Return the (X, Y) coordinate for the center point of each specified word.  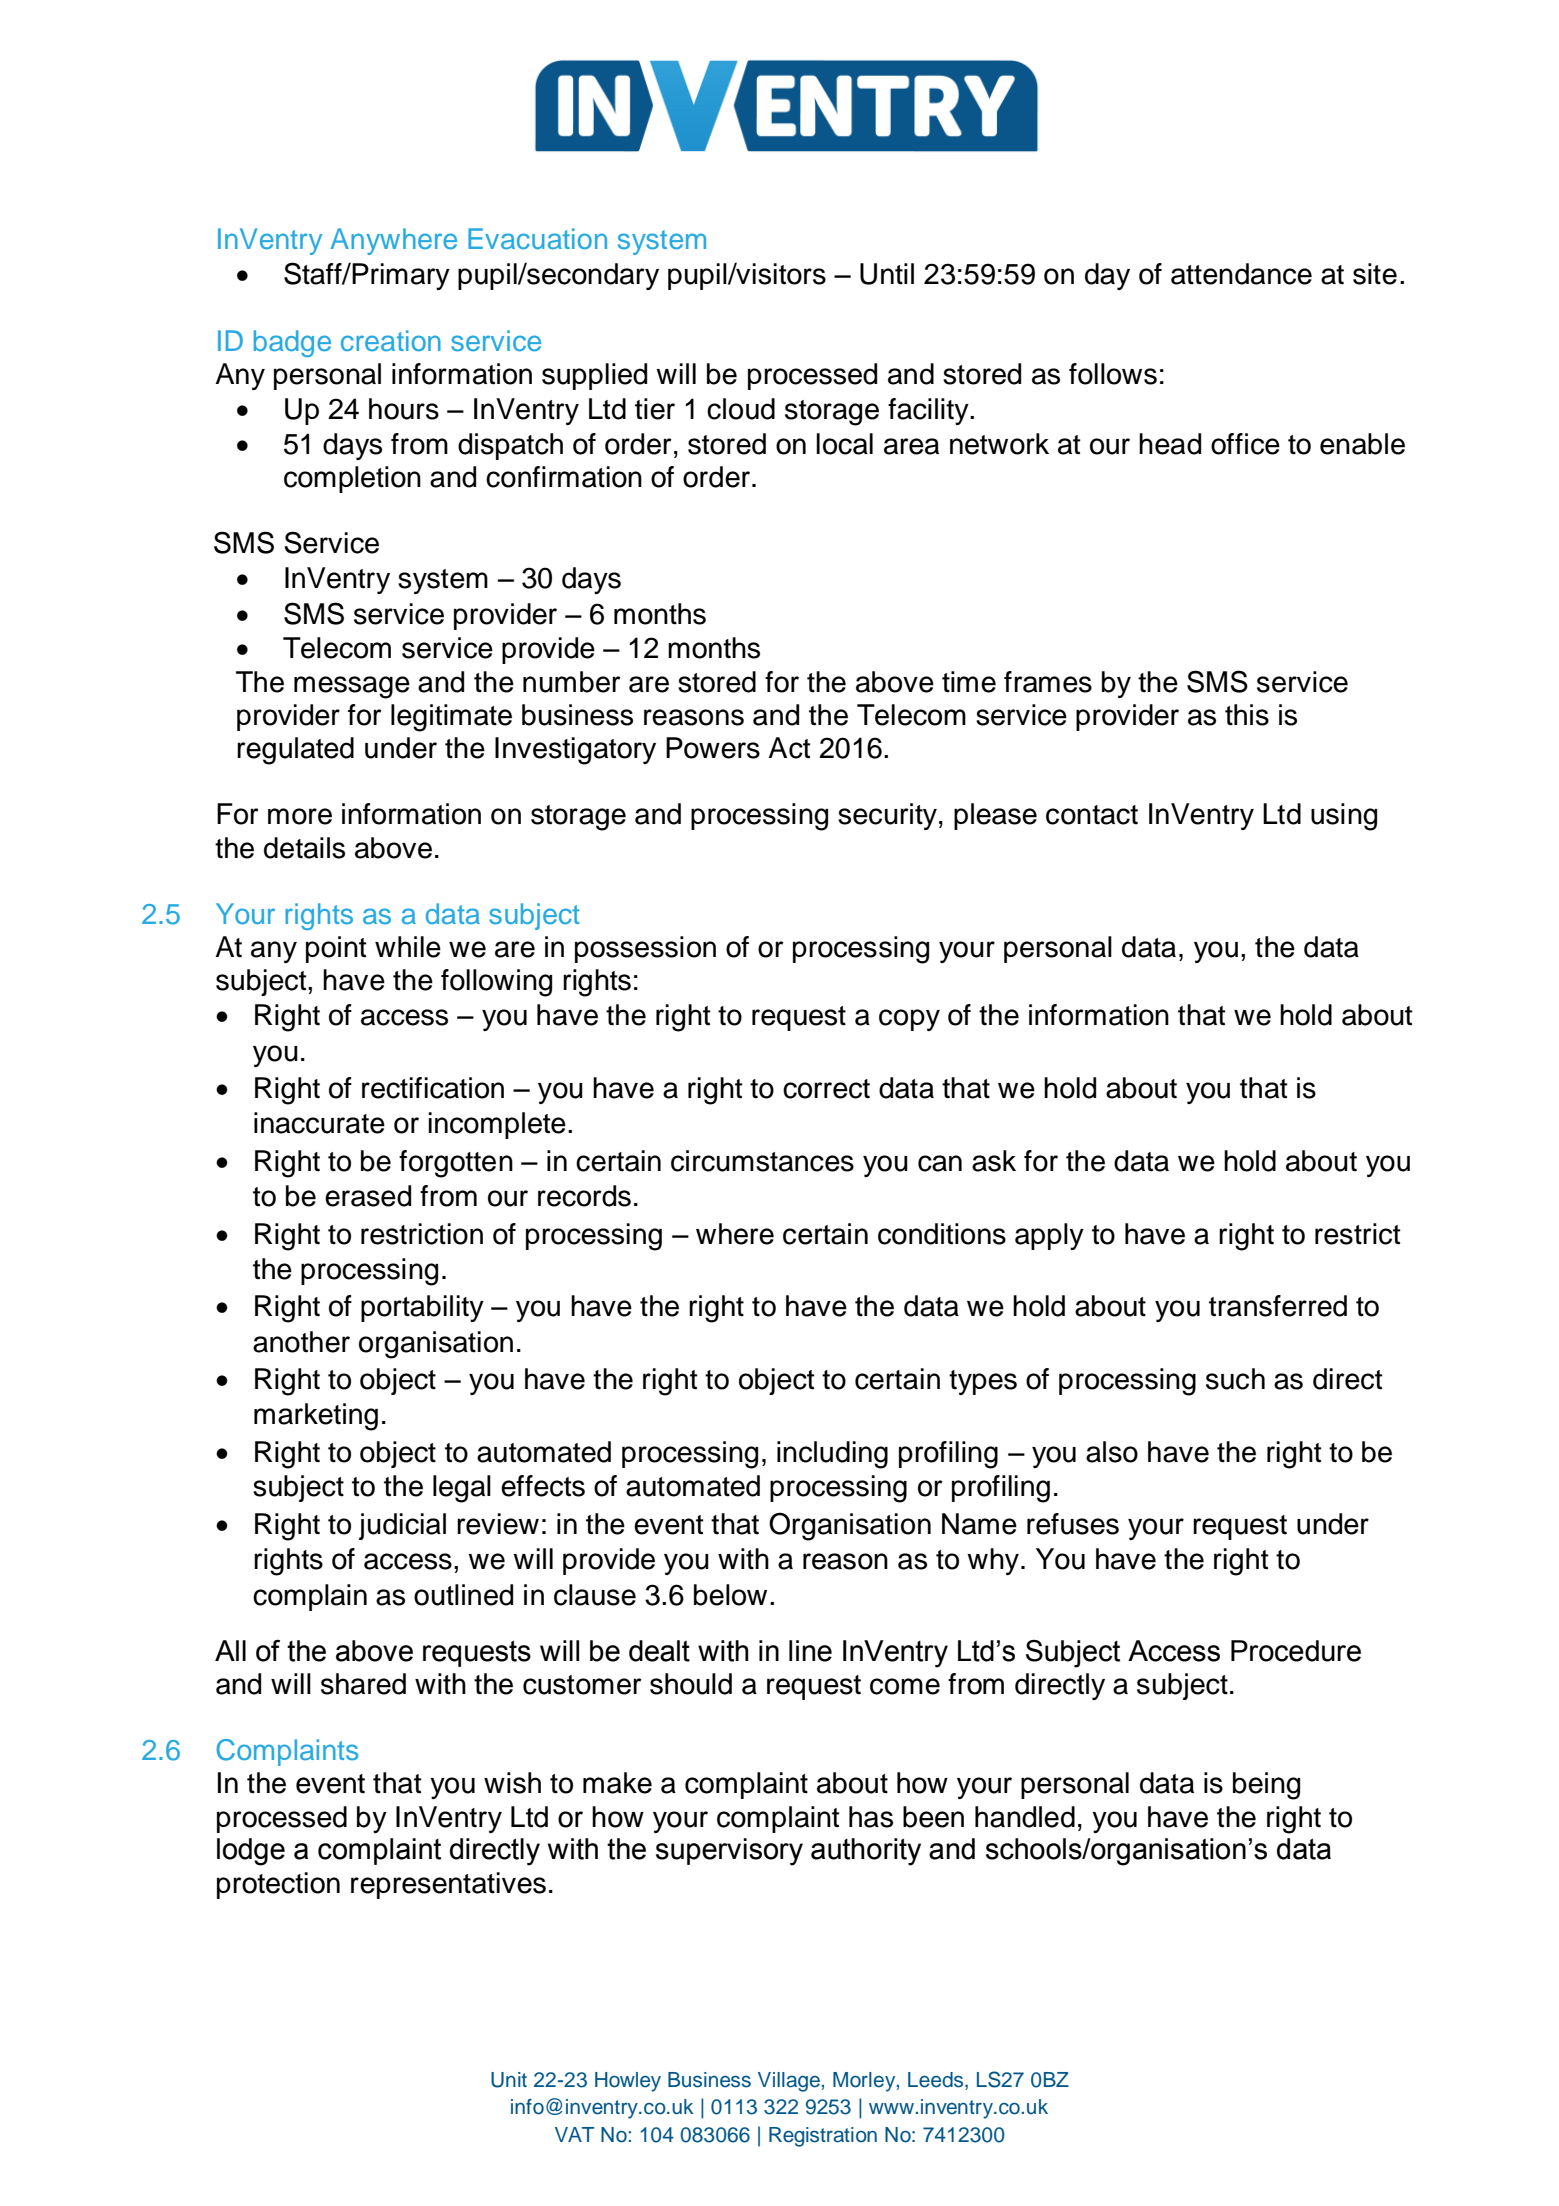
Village (789, 2082)
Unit (509, 2080)
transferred (1278, 1306)
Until (887, 274)
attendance (1241, 274)
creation (391, 340)
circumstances (762, 1161)
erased (368, 1196)
